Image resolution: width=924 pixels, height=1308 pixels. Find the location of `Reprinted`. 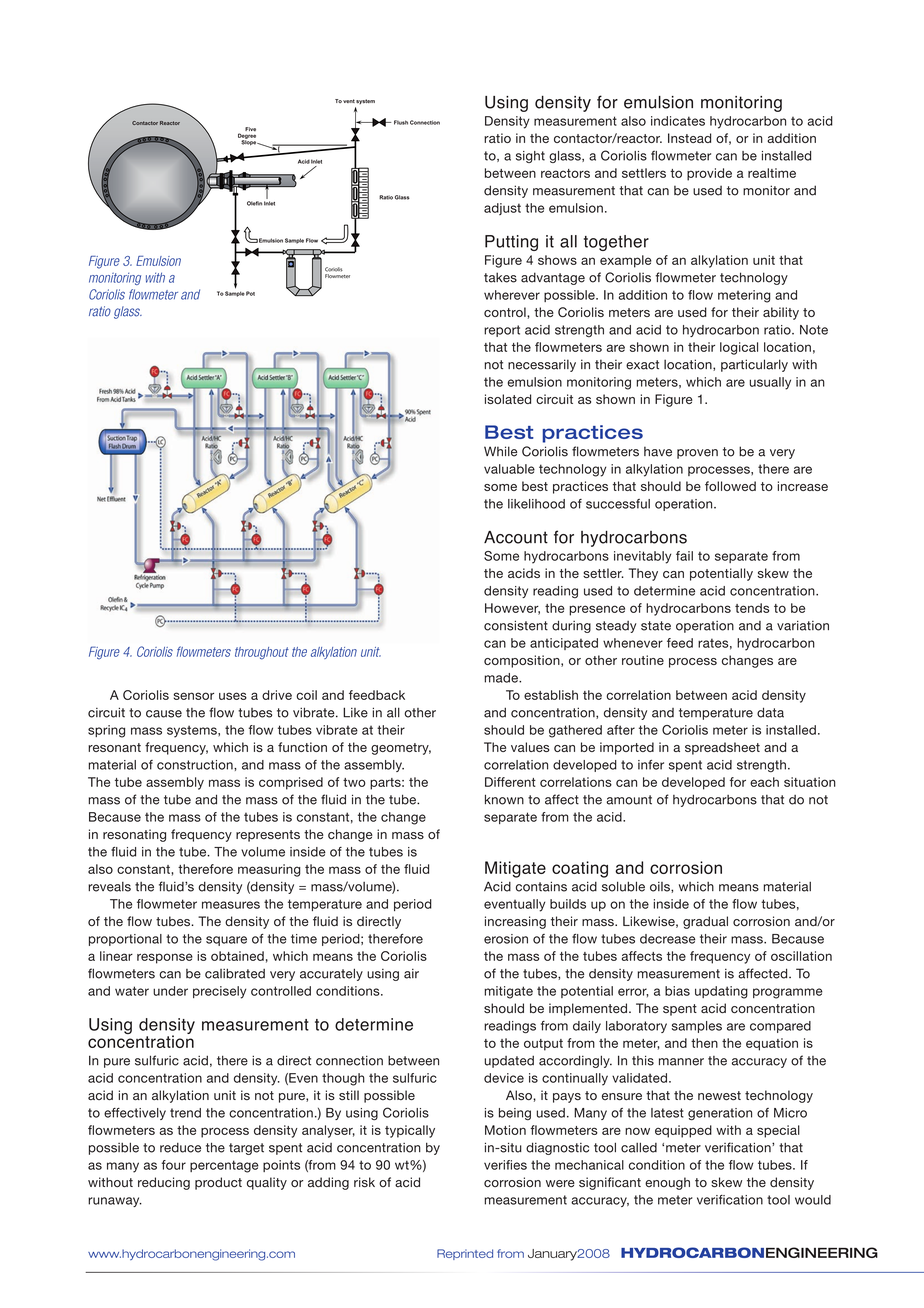

Reprinted is located at coordinates (465, 1254).
